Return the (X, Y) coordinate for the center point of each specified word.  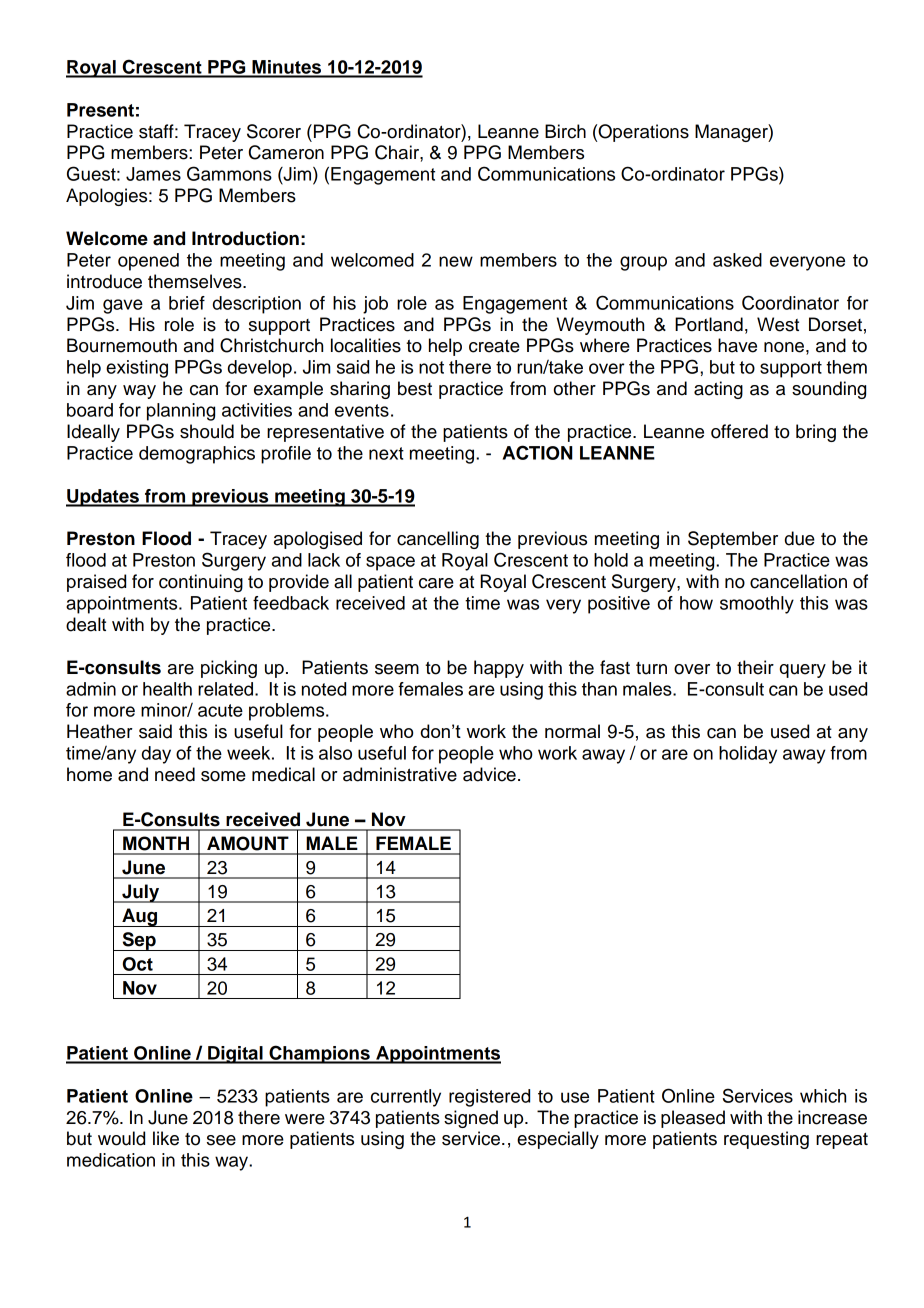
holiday (748, 755)
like (166, 1138)
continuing (201, 583)
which (823, 1096)
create (494, 346)
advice (489, 774)
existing (137, 369)
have (737, 345)
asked (737, 260)
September (733, 540)
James (153, 174)
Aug (140, 917)
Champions (319, 1054)
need (175, 774)
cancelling (438, 540)
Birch (565, 131)
